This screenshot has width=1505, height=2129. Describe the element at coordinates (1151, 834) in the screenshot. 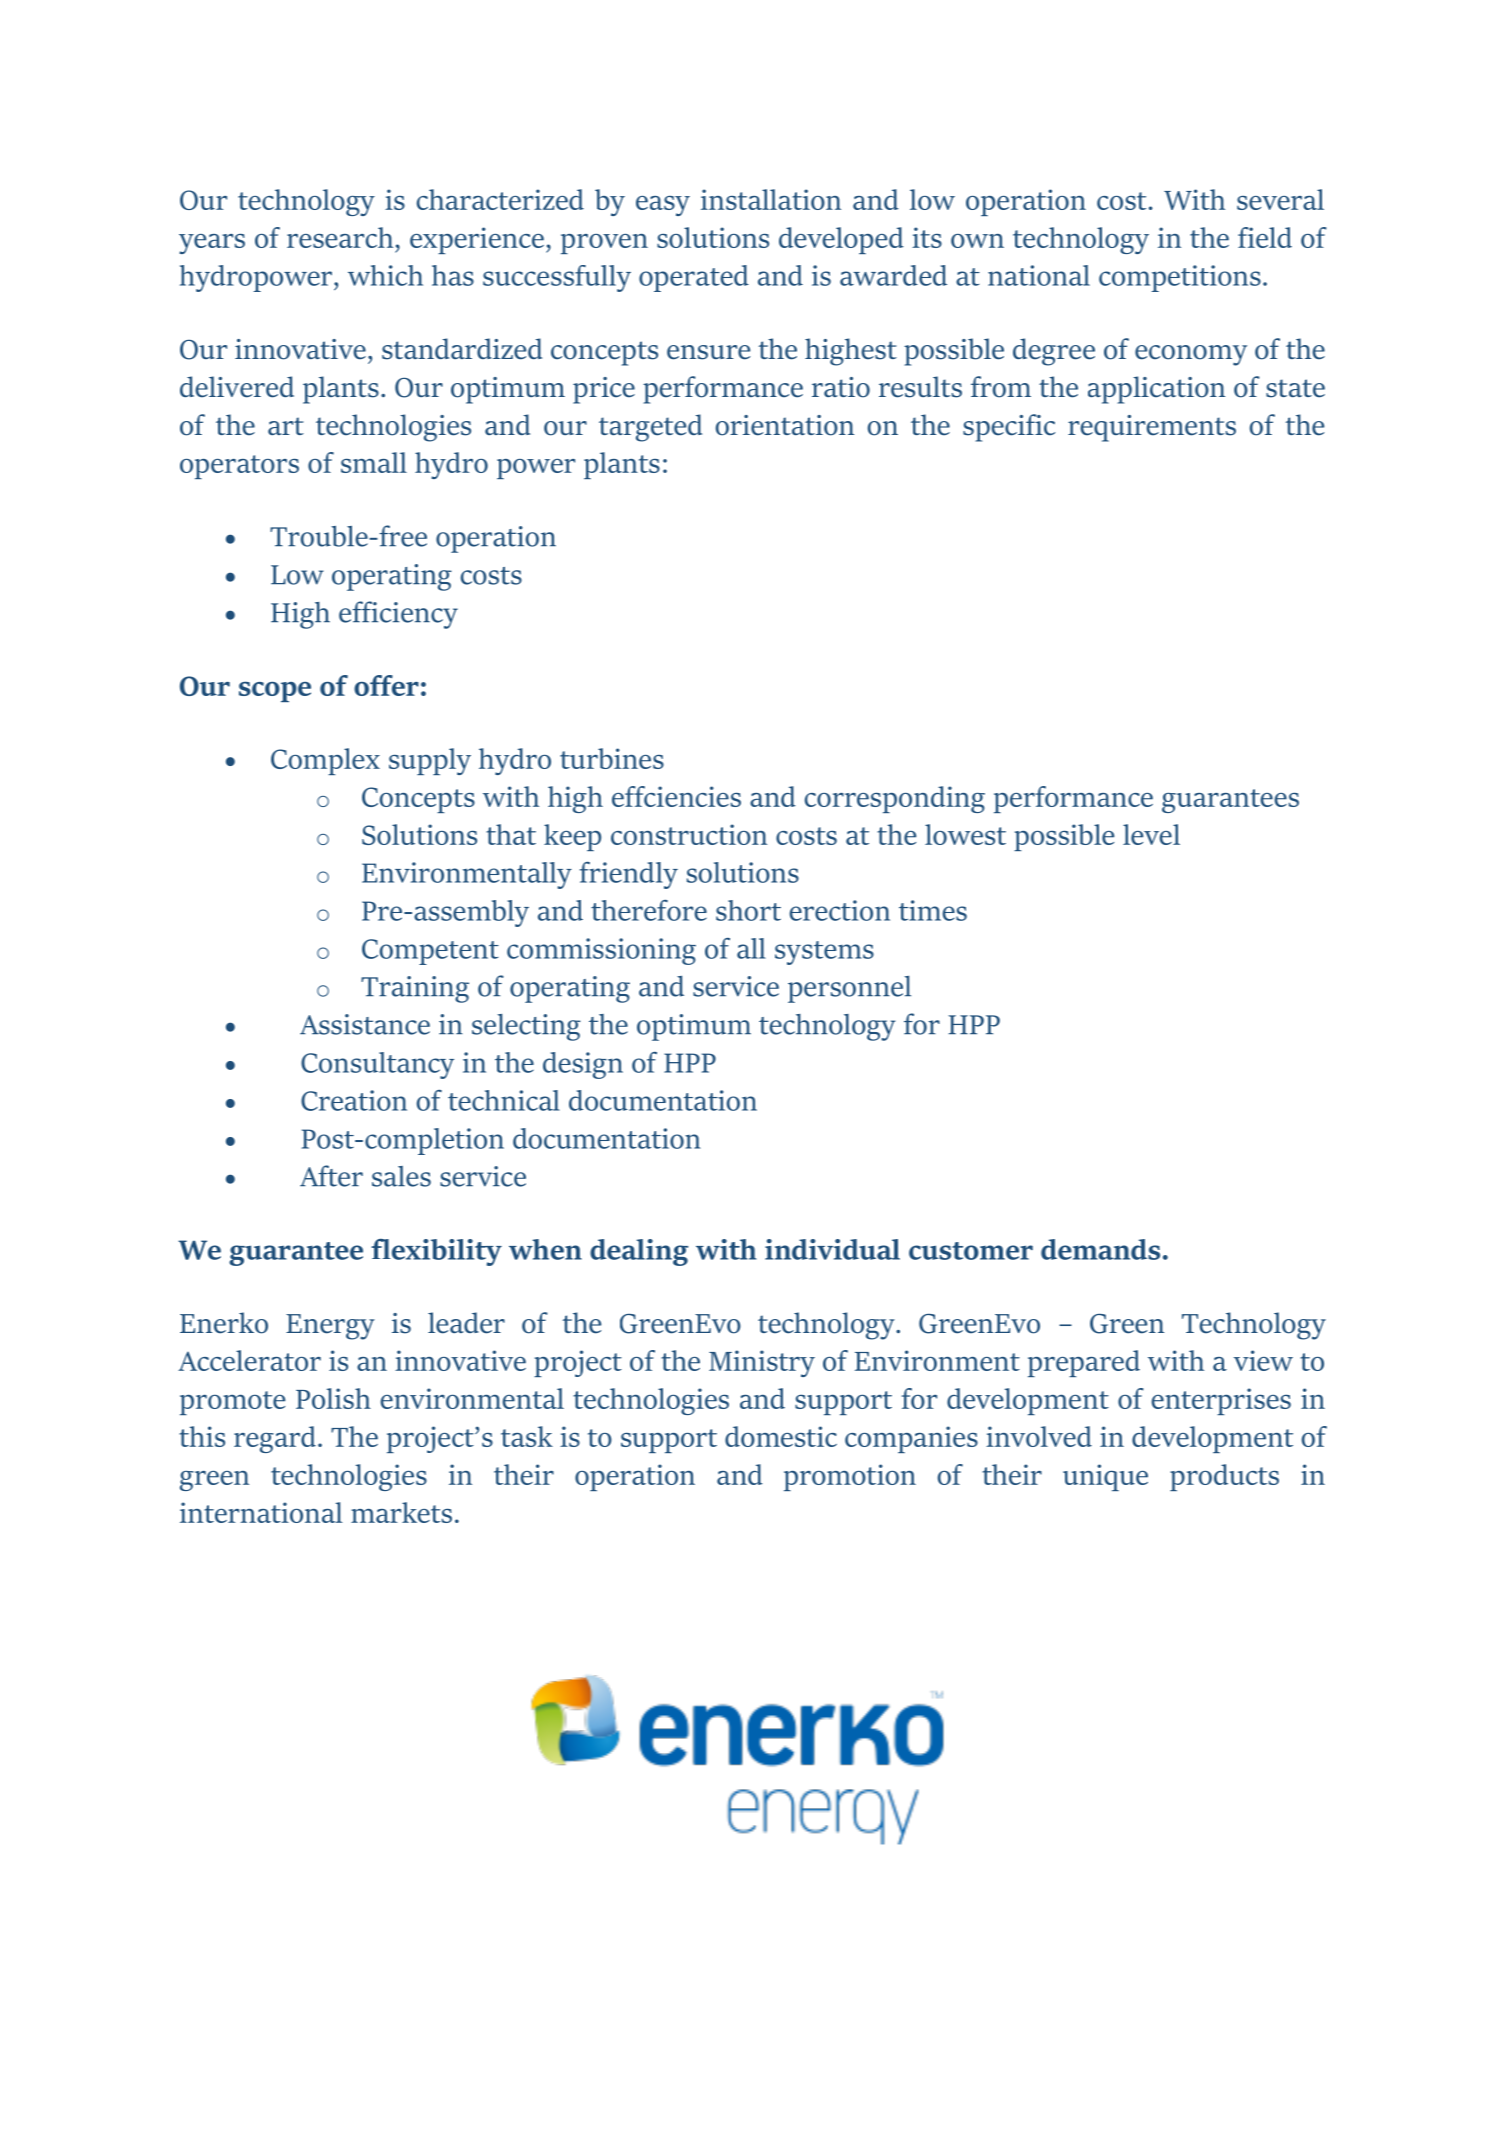

I see `level` at that location.
